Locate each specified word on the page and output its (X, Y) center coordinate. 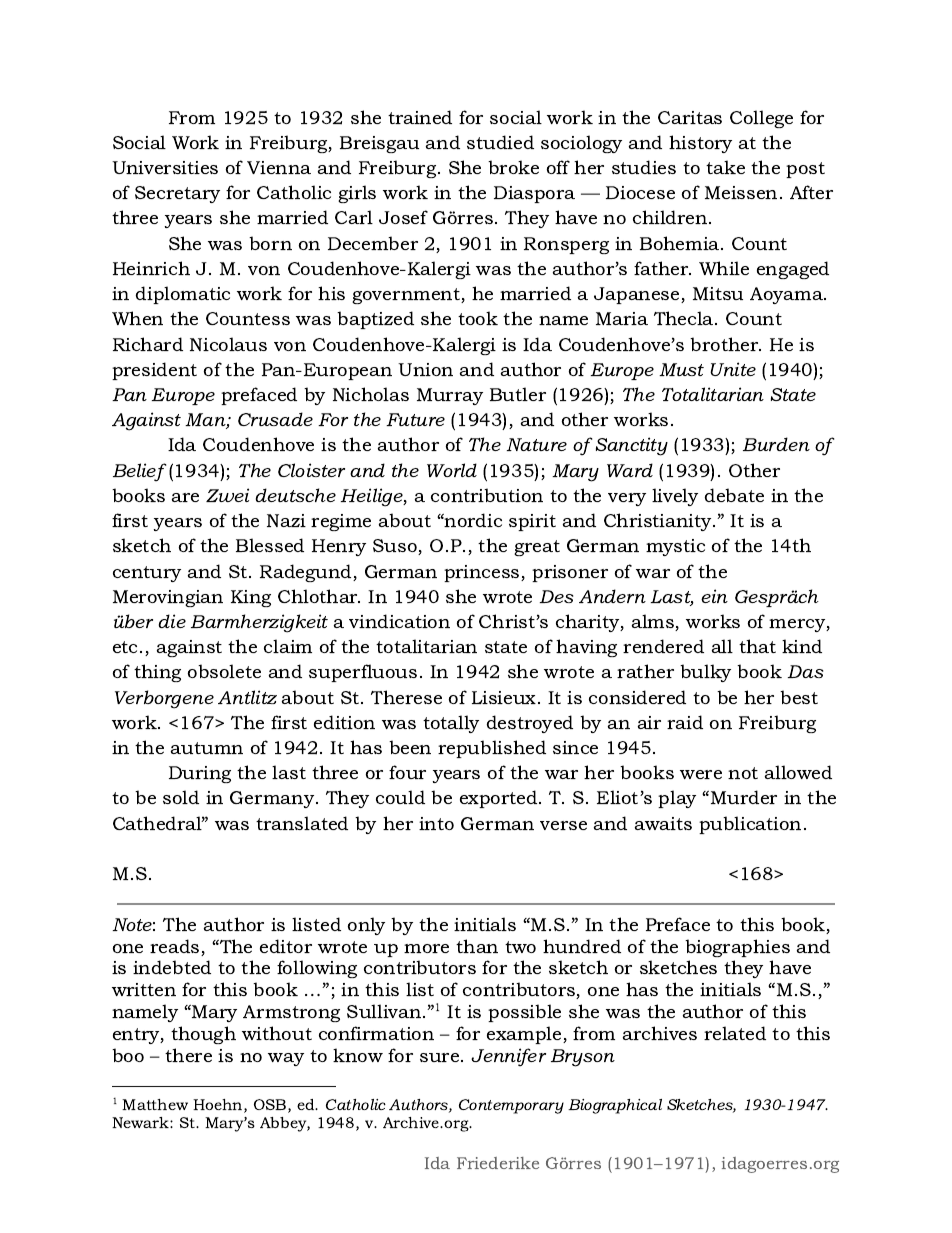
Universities (165, 167)
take (725, 167)
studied (500, 142)
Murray (450, 396)
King (251, 598)
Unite (733, 369)
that (757, 646)
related (735, 1033)
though (203, 1035)
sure (441, 1057)
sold (181, 797)
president (154, 371)
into (436, 823)
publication (750, 825)
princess (483, 573)
